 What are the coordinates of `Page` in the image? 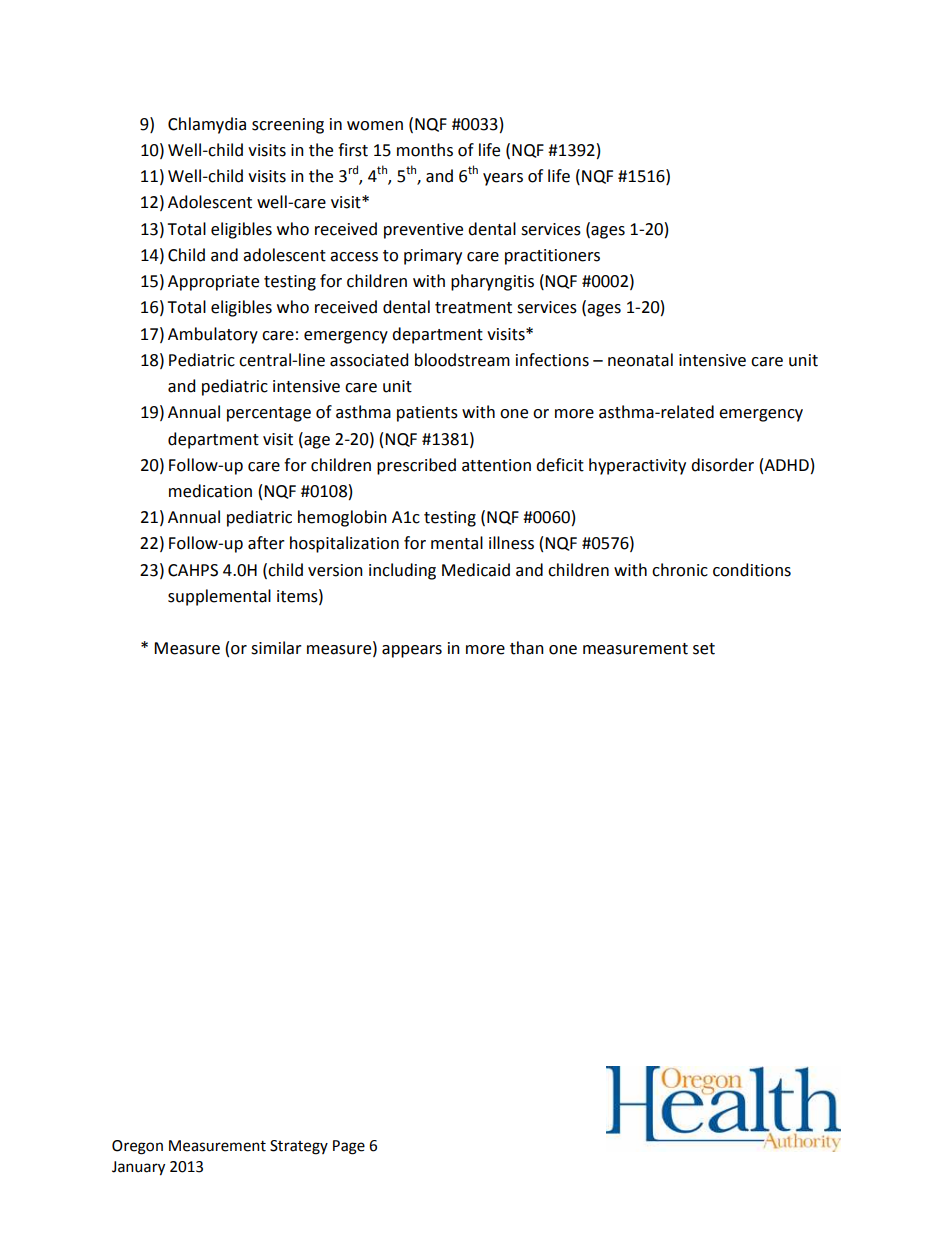 It's located at (349, 1147).
